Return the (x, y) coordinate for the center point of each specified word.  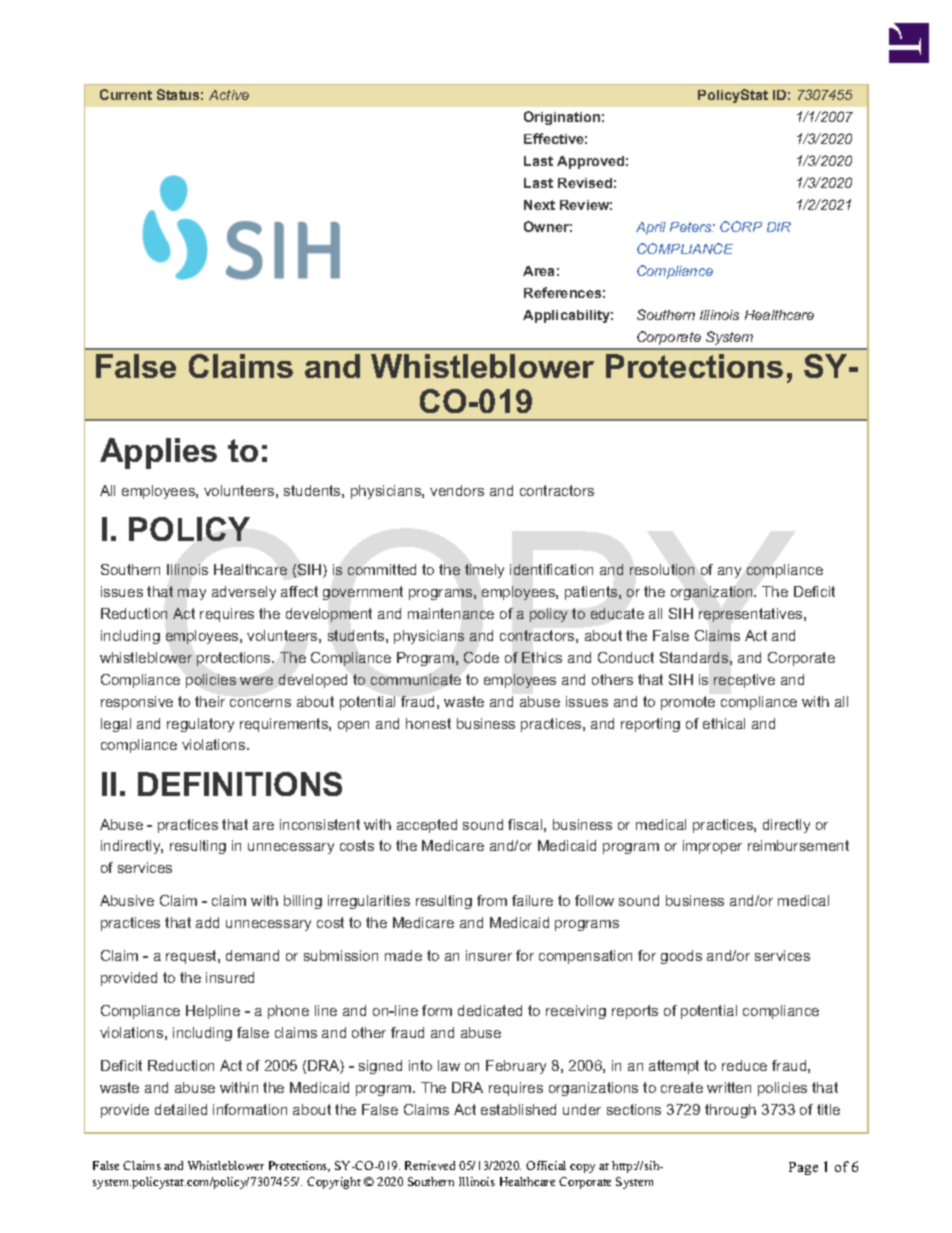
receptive (744, 681)
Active (229, 95)
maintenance (451, 613)
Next (539, 205)
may (192, 594)
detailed (181, 1109)
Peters (692, 227)
